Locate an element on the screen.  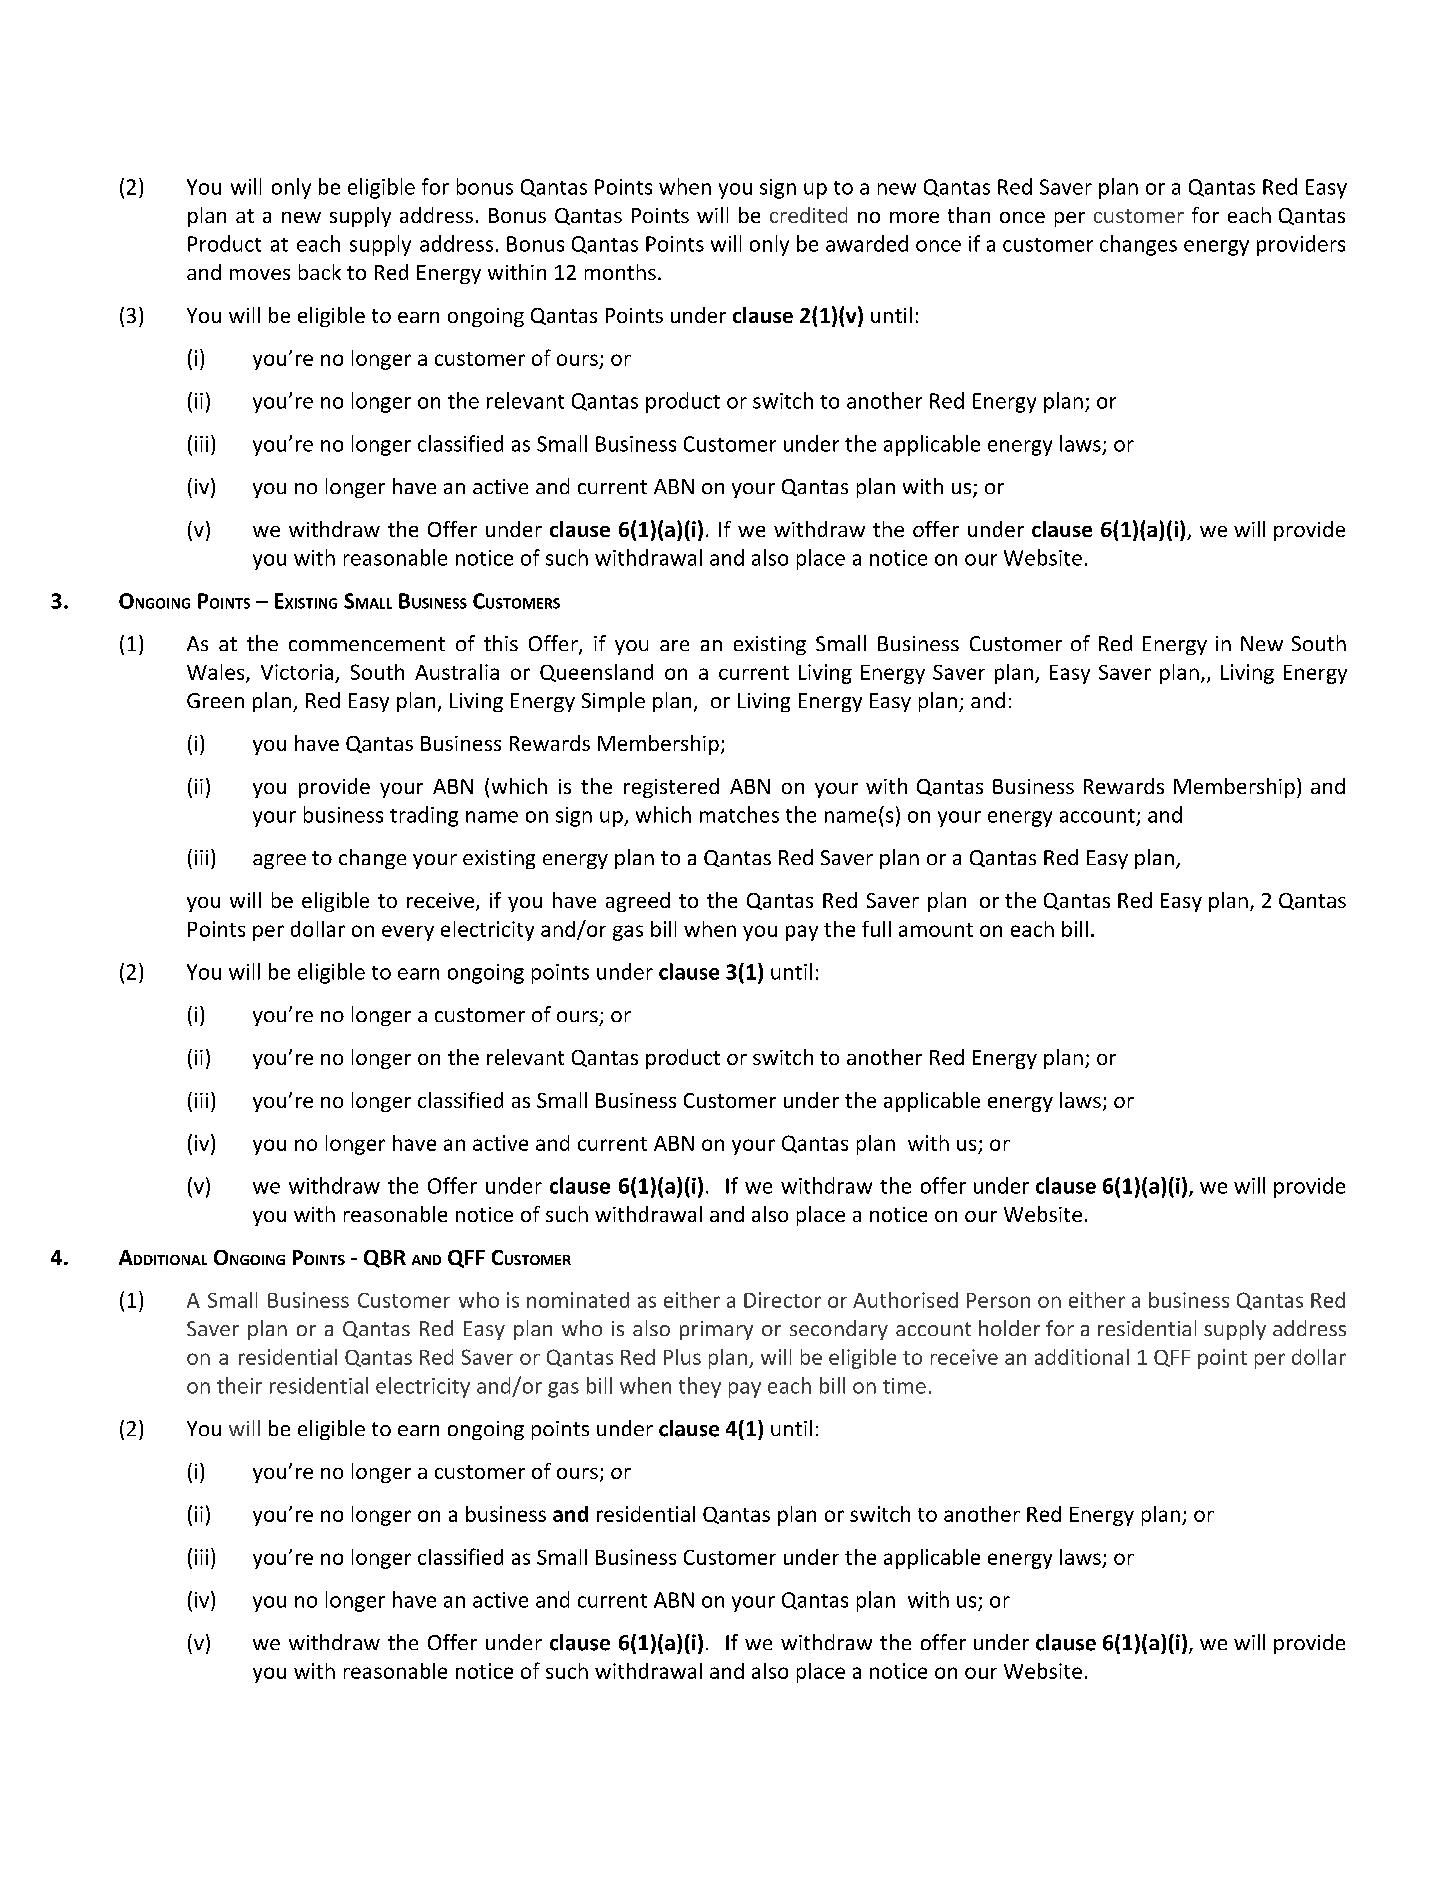
every is located at coordinates (408, 933).
